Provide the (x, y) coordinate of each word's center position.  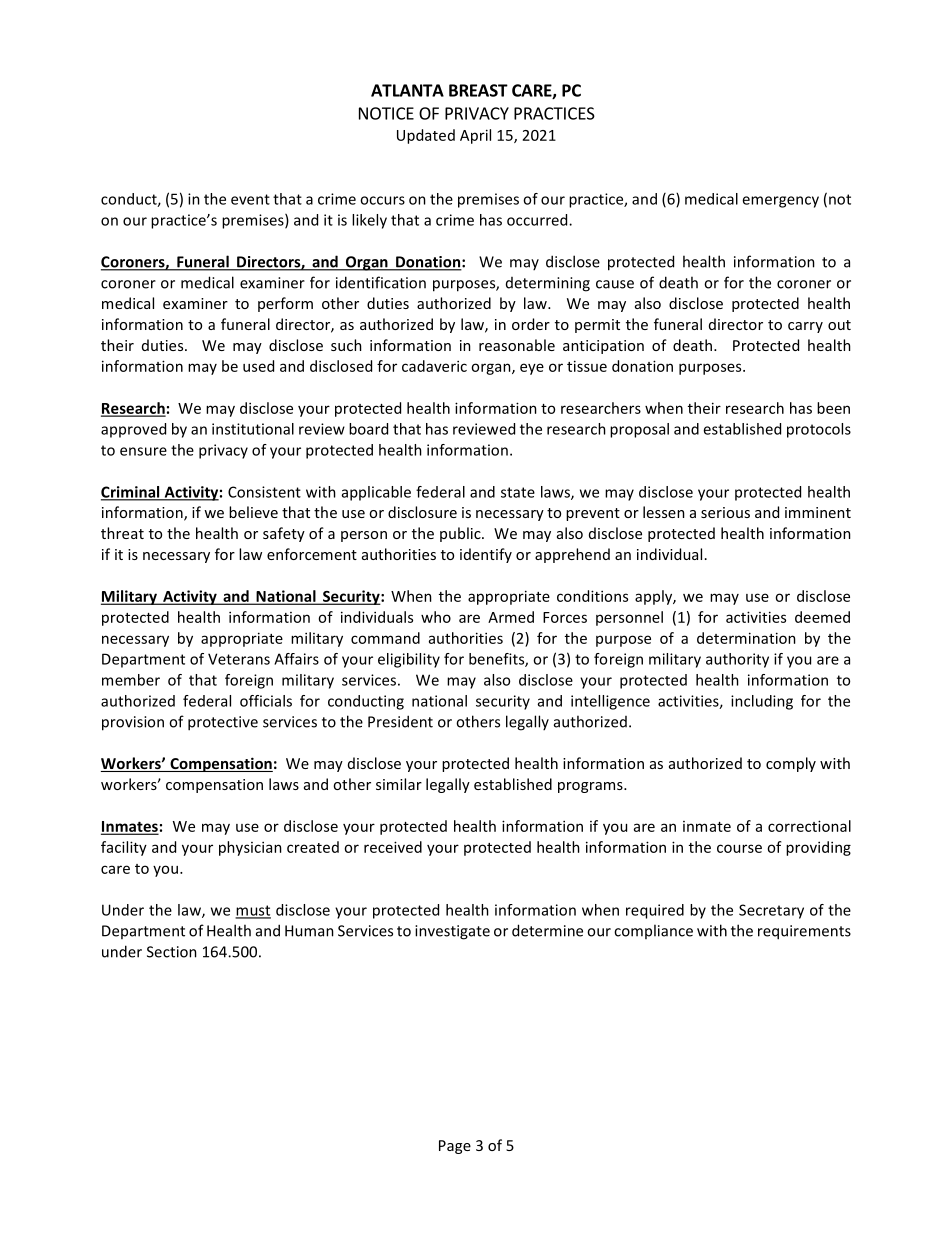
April (475, 136)
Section (172, 952)
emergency (780, 202)
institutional (253, 429)
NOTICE (386, 113)
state (518, 492)
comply (791, 764)
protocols (819, 430)
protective (223, 723)
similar (399, 784)
